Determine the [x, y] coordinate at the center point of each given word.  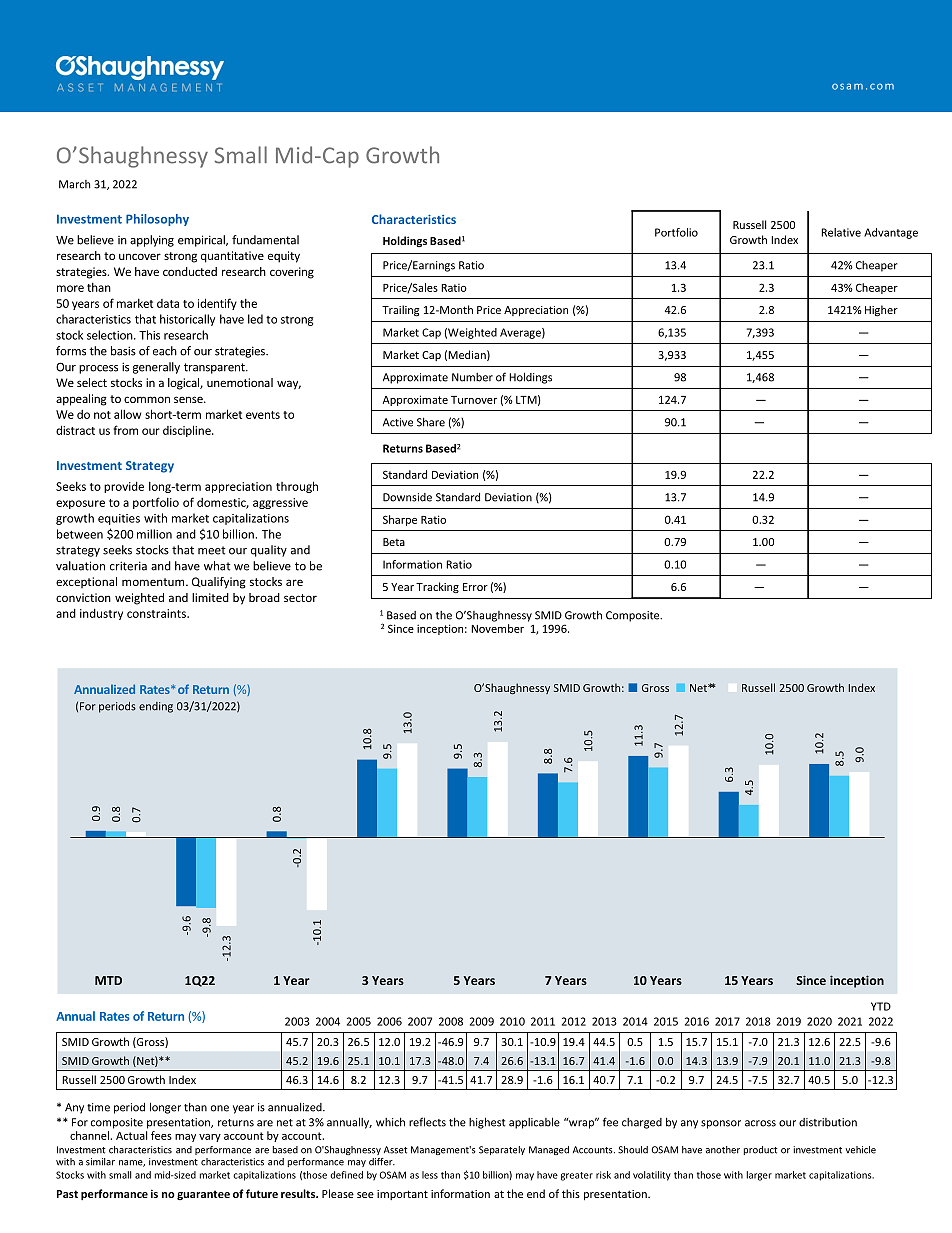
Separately [502, 1150]
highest [487, 1123]
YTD [881, 1006]
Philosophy [157, 220]
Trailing [400, 311]
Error [475, 587]
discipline [188, 431]
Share [431, 422]
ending [156, 707]
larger [759, 1176]
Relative [841, 232]
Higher [881, 311]
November [497, 628]
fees [161, 1135]
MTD [108, 980]
